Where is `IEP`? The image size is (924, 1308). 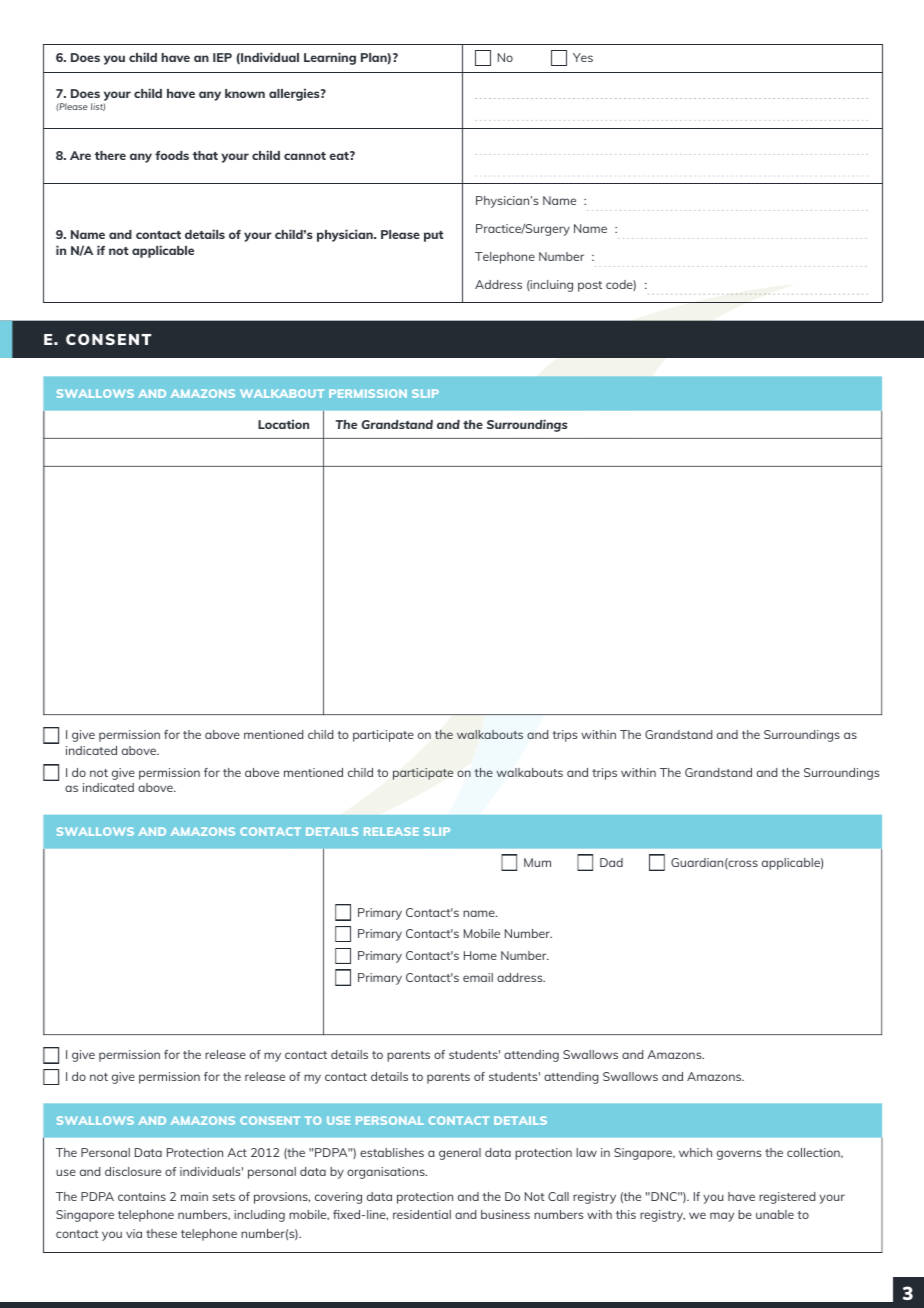 IEP is located at coordinates (222, 57).
